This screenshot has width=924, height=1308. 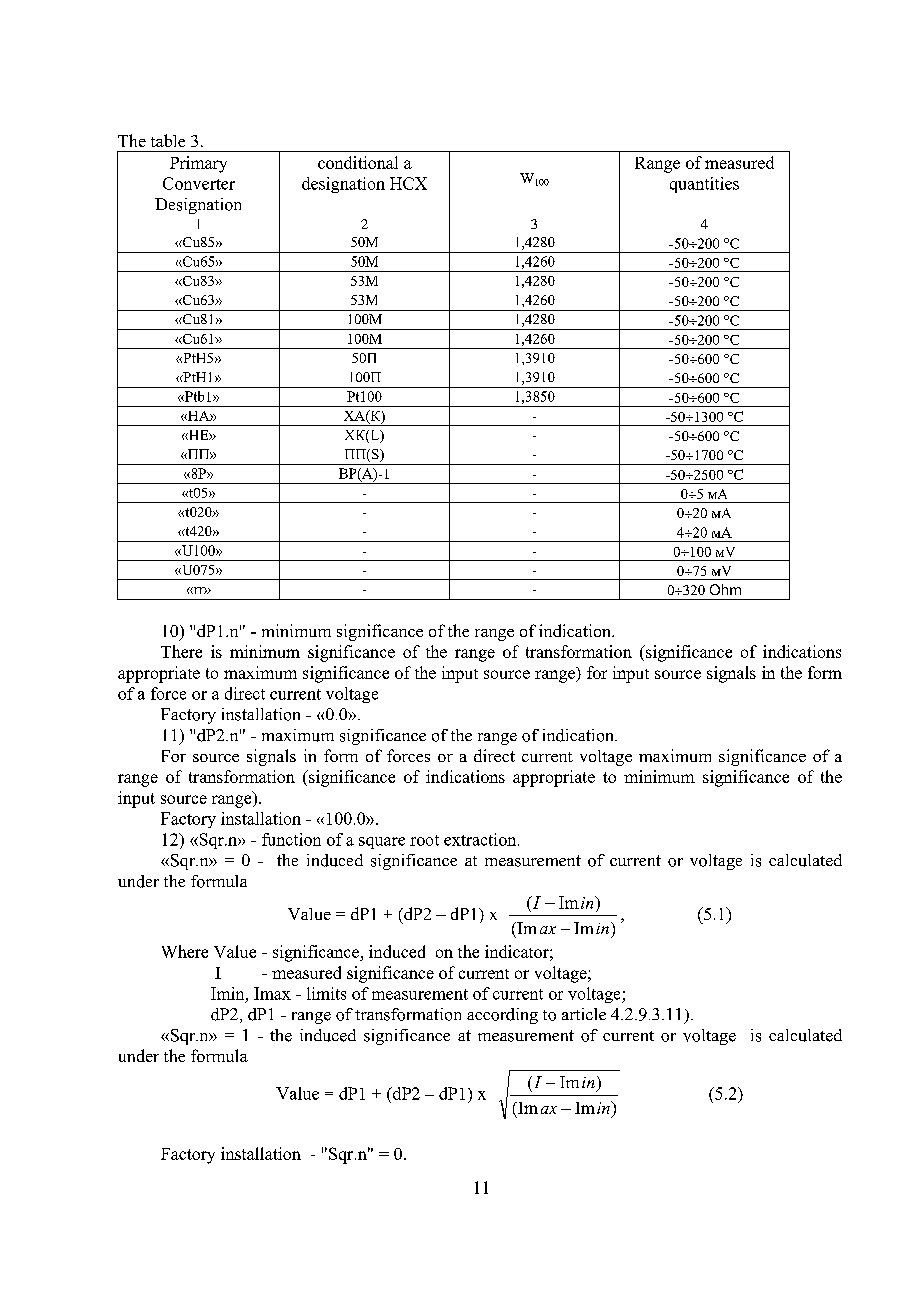 I want to click on Imax, so click(x=272, y=993).
